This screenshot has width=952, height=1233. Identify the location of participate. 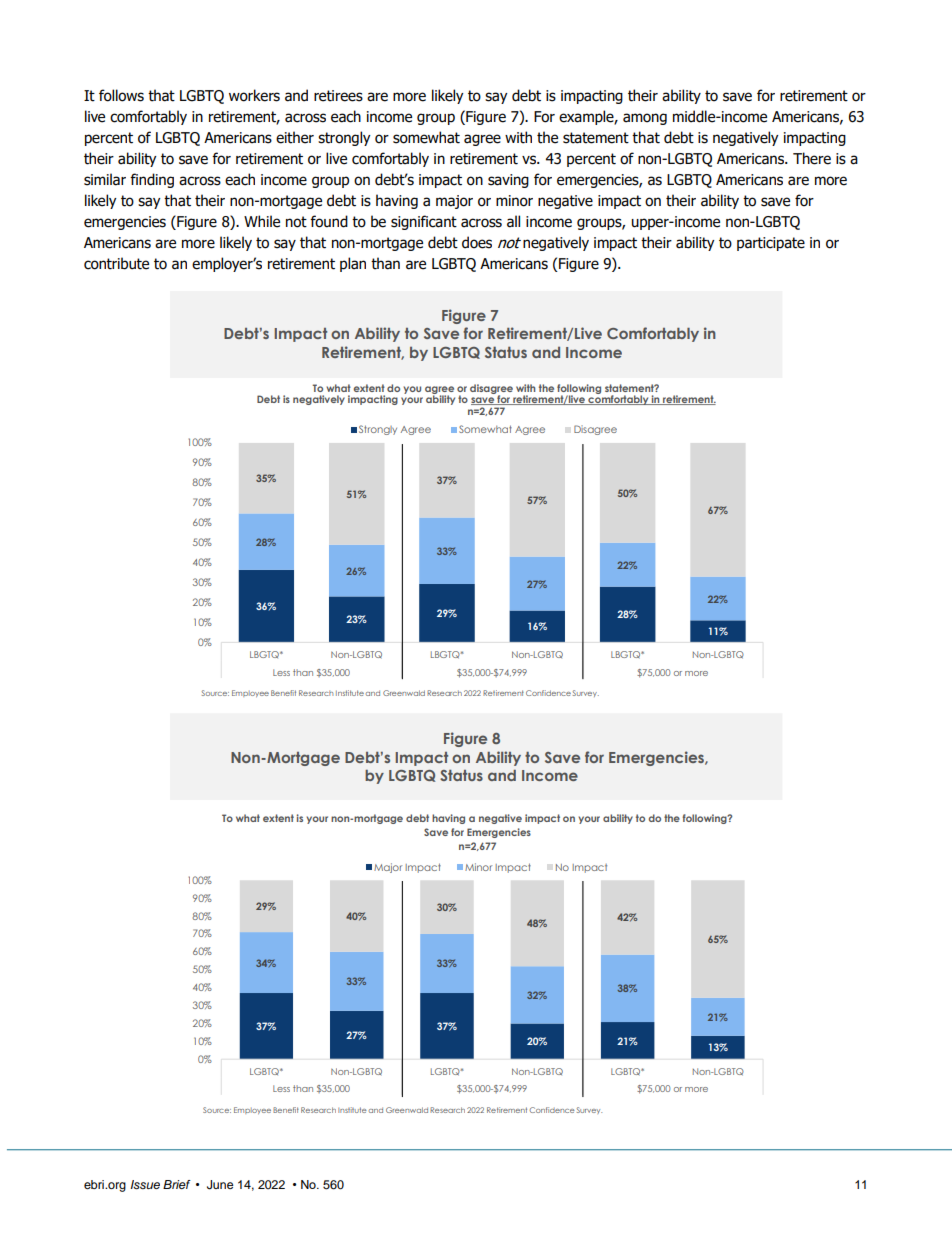
(771, 244).
